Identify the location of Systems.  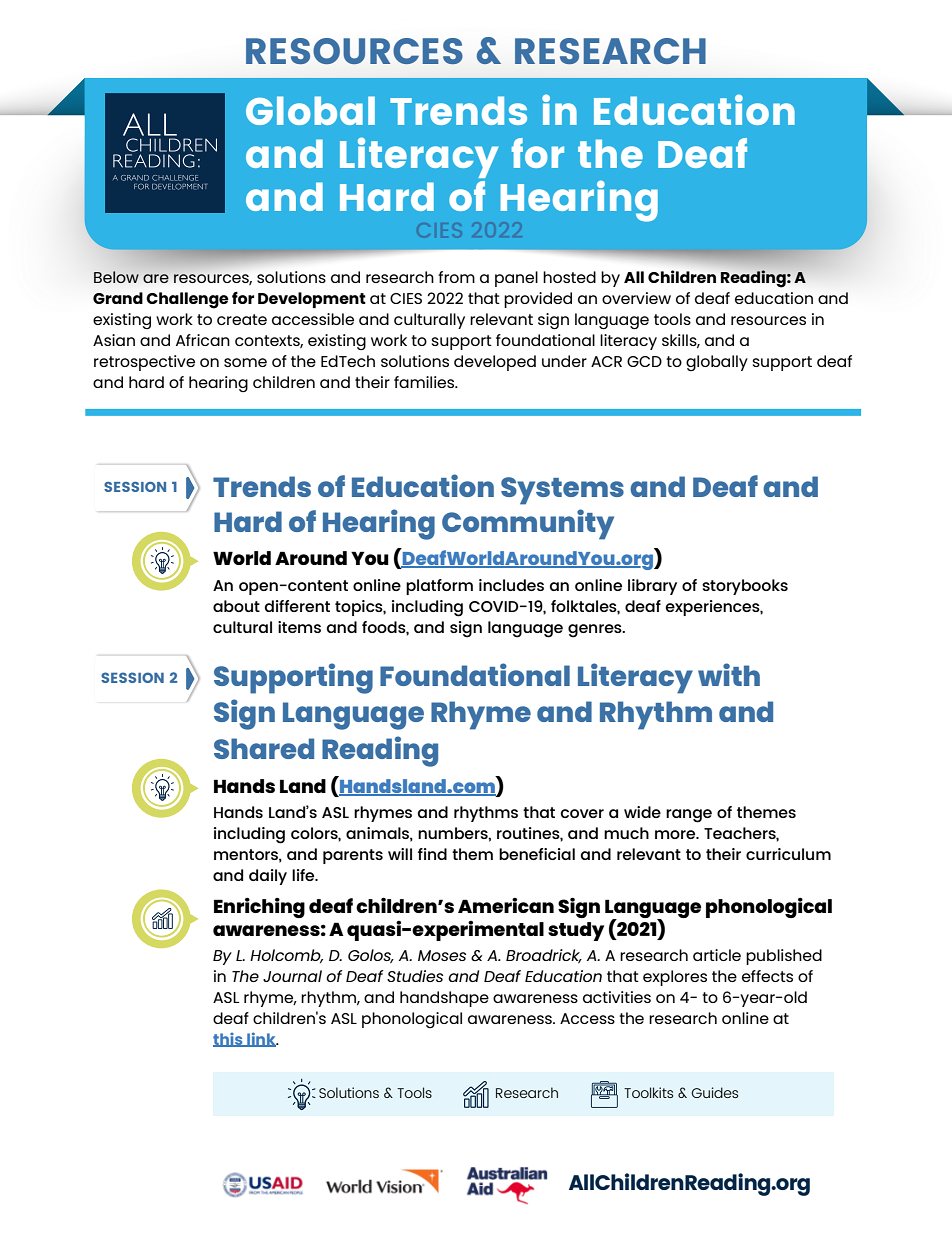
(562, 491).
